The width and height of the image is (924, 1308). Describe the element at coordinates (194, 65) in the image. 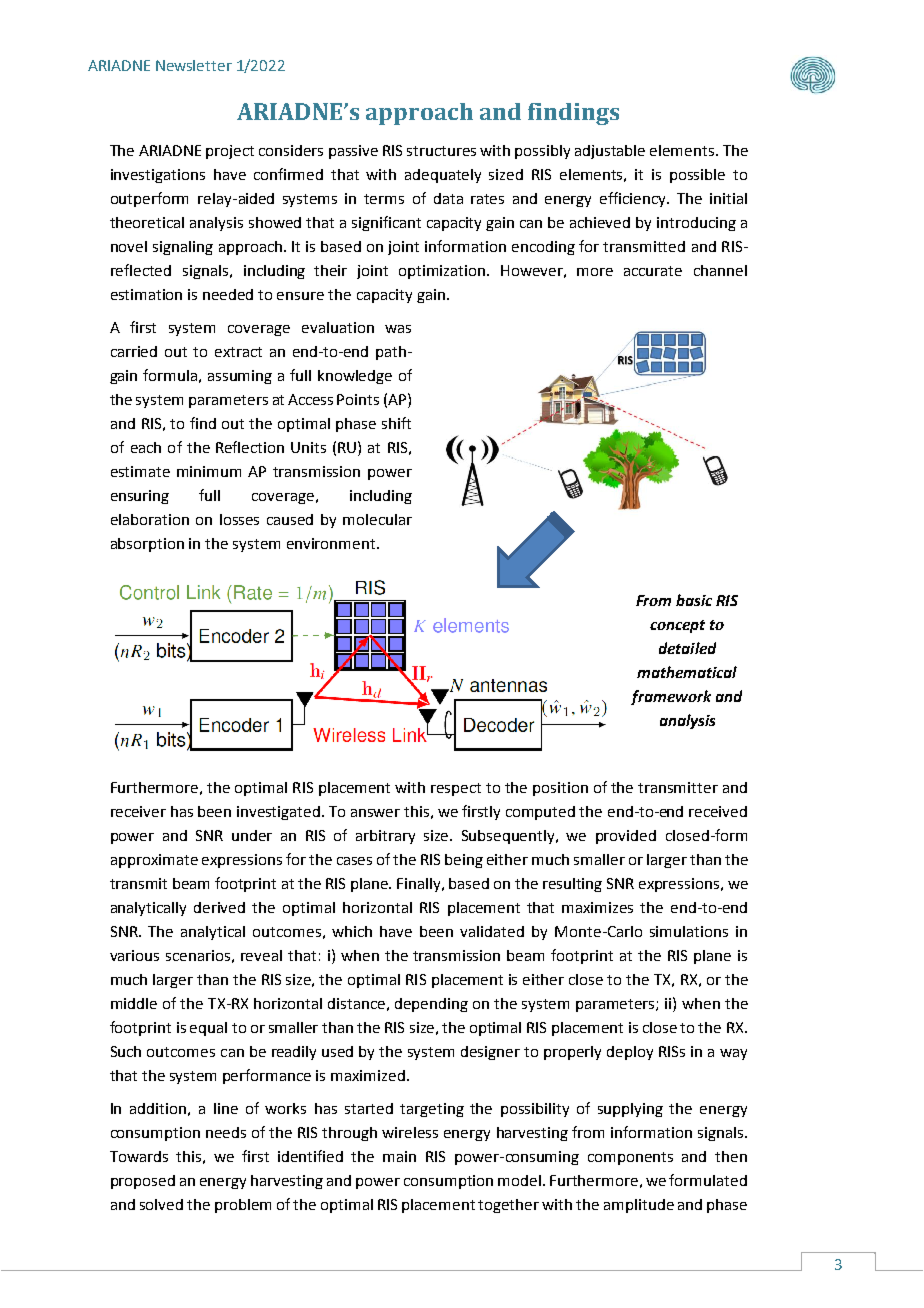

I see `Newsletter` at that location.
